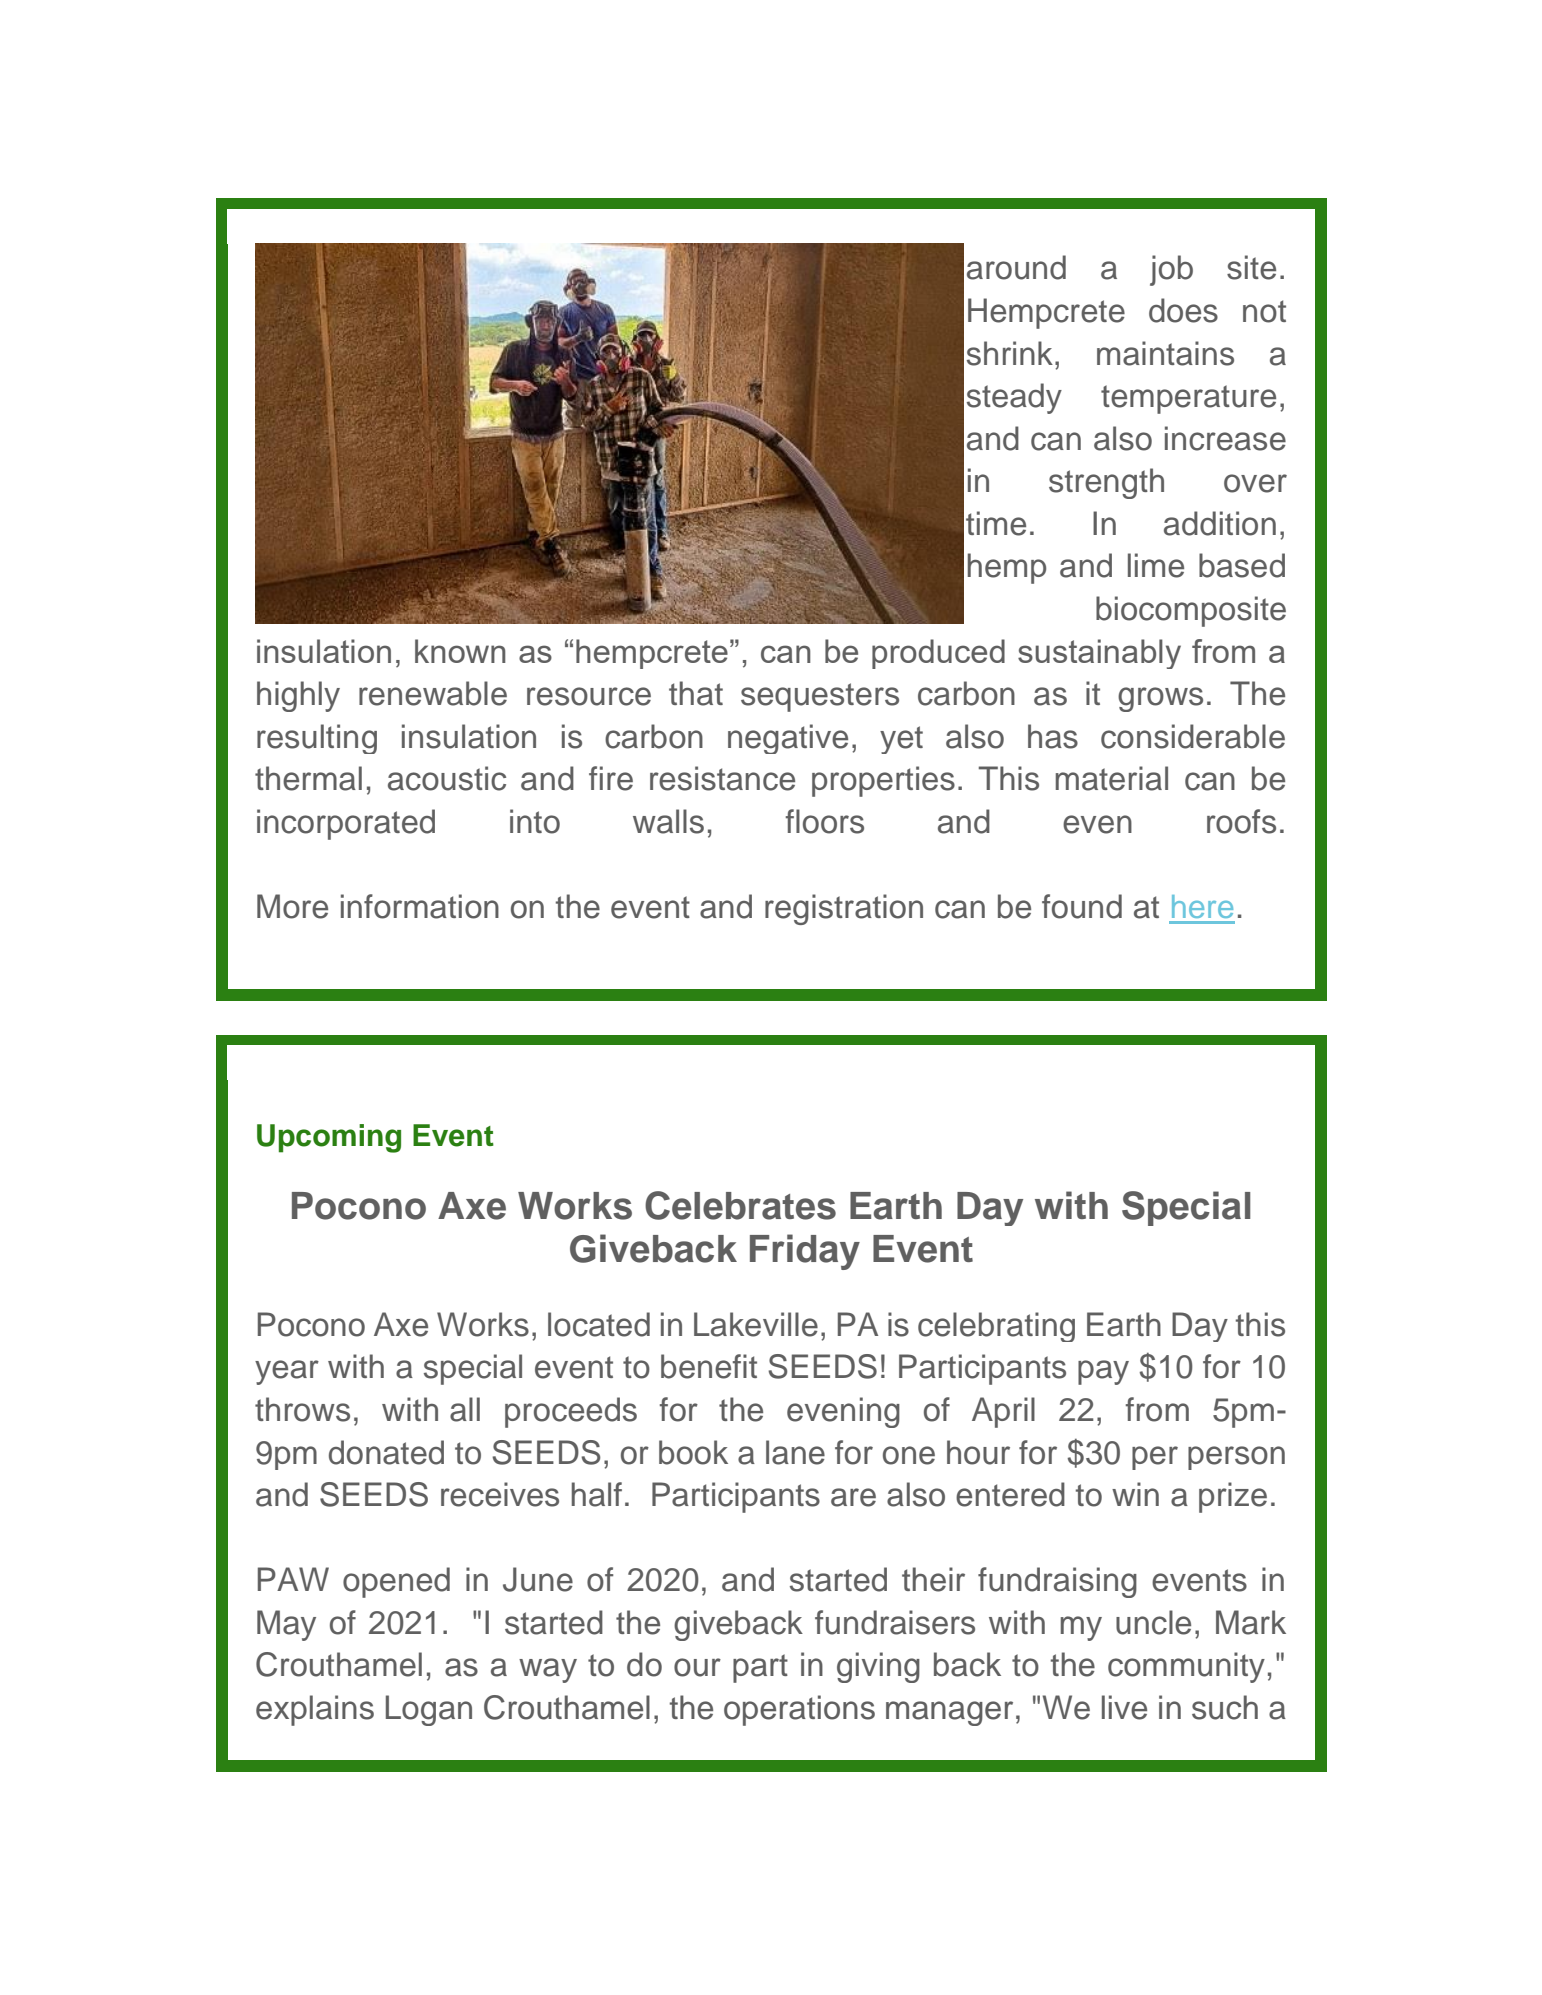 The width and height of the screenshot is (1542, 1995). Describe the element at coordinates (460, 651) in the screenshot. I see `known` at that location.
